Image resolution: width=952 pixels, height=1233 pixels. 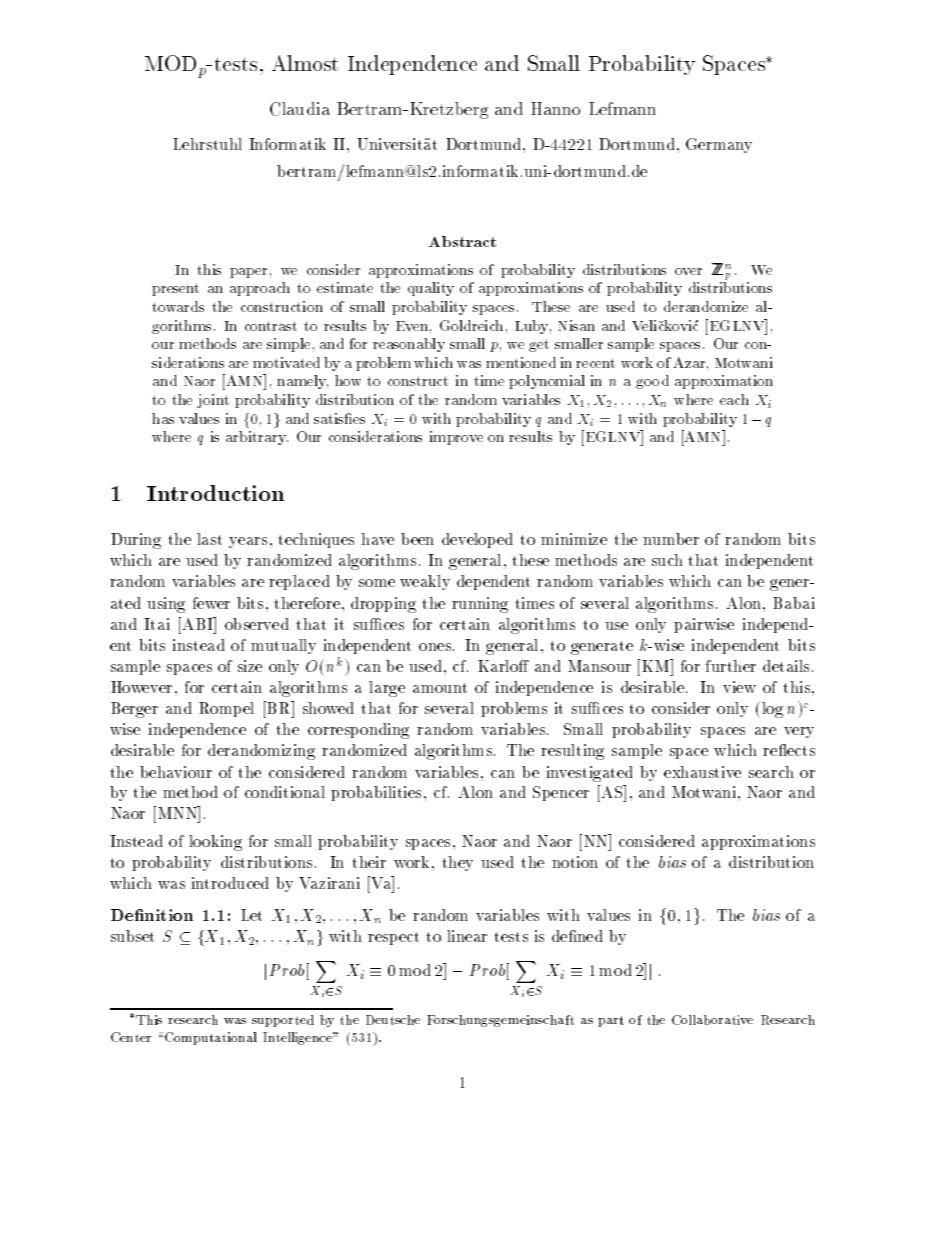 What do you see at coordinates (555, 108) in the image?
I see `Hanno` at bounding box center [555, 108].
